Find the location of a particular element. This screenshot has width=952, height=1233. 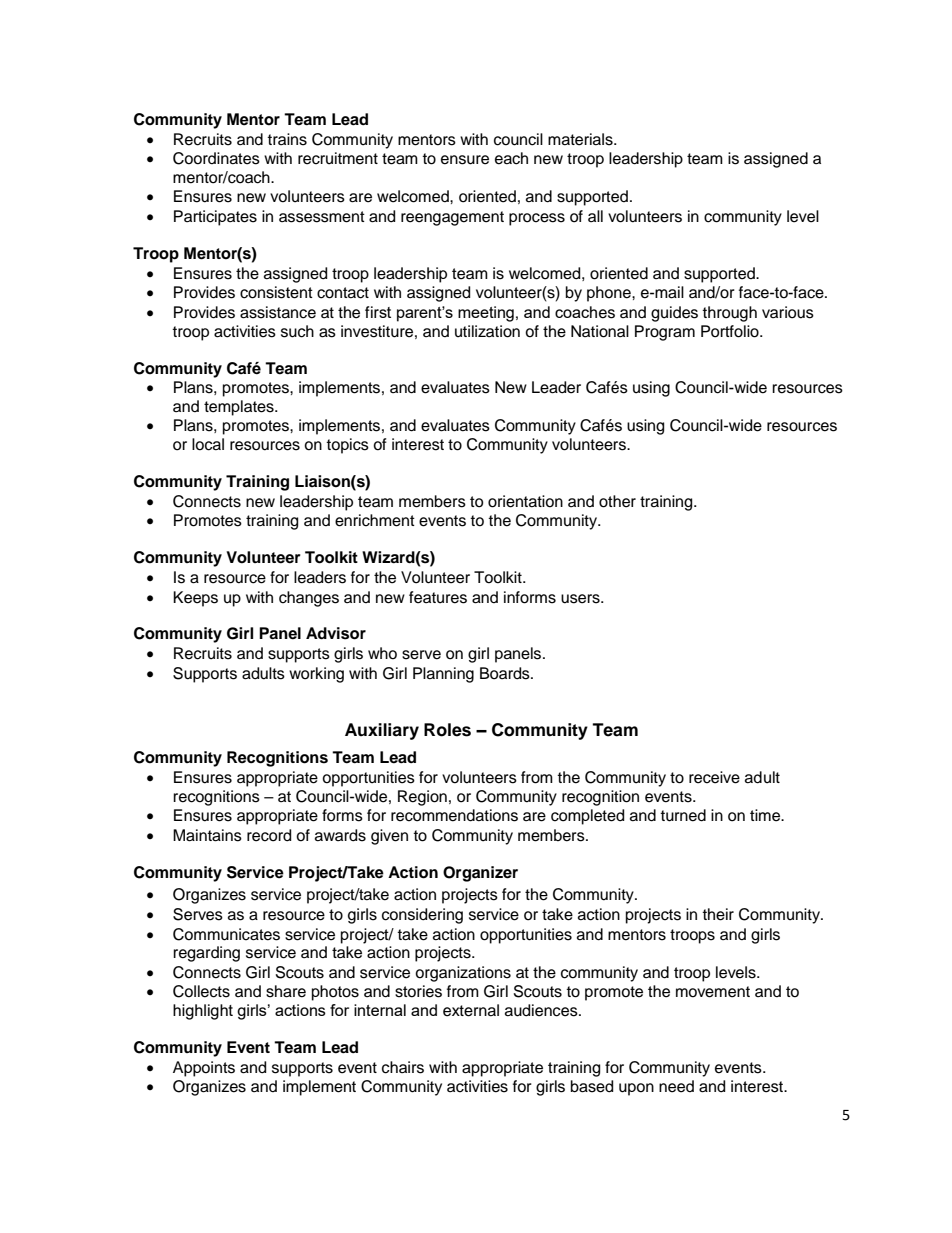

all is located at coordinates (595, 216).
